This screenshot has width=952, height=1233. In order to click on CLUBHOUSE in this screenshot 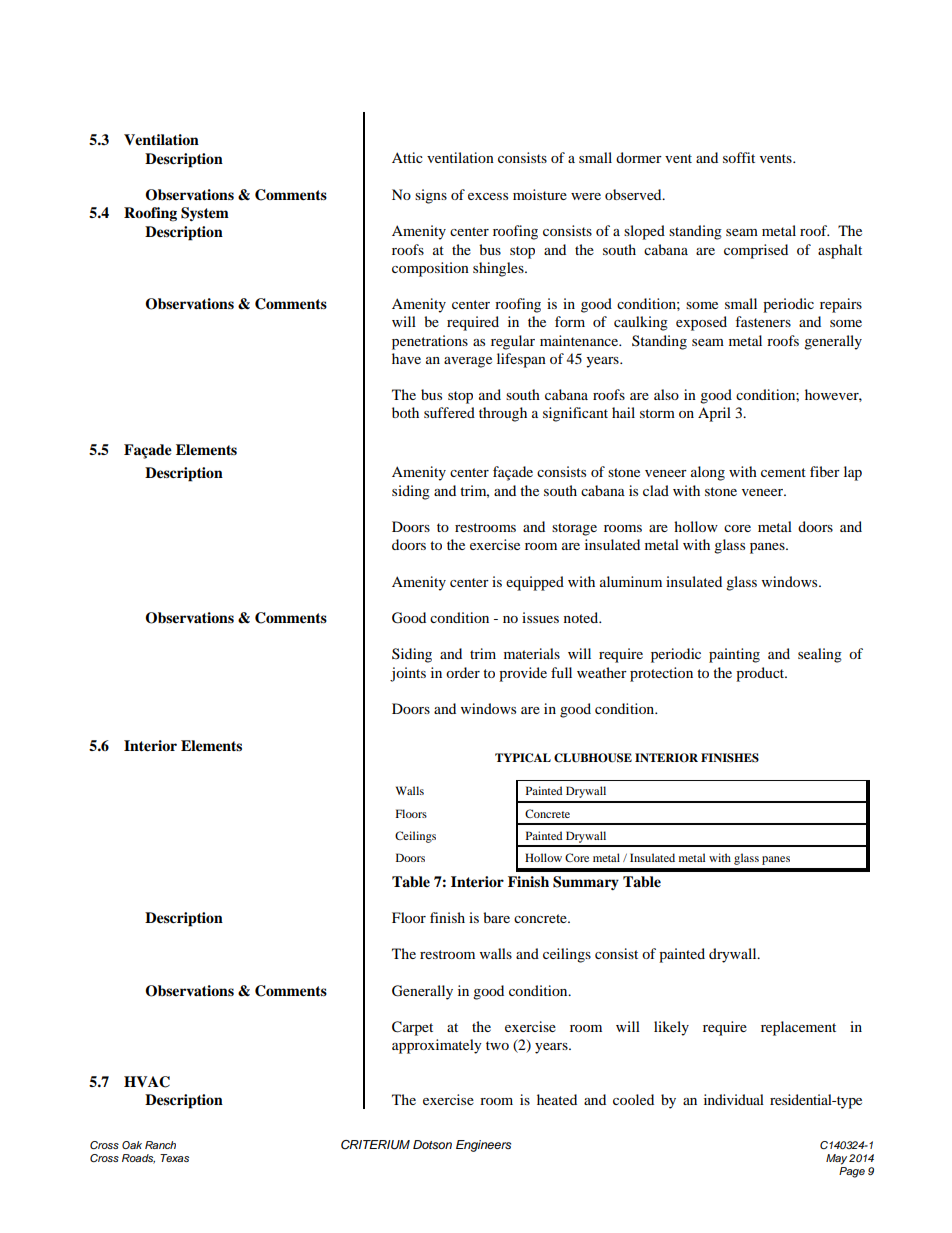, I will do `click(593, 758)`.
